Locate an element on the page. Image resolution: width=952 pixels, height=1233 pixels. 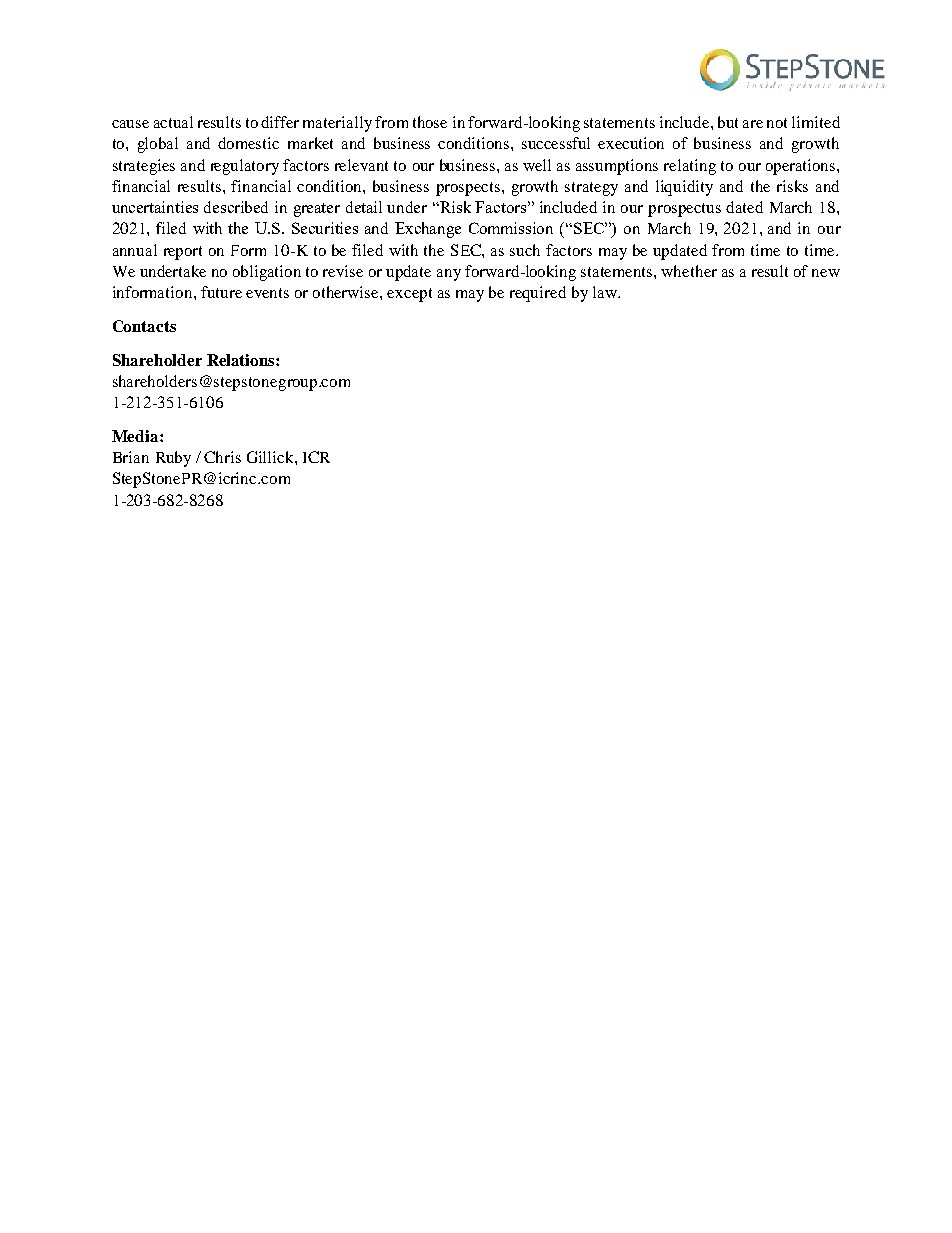
Chris is located at coordinates (222, 457).
